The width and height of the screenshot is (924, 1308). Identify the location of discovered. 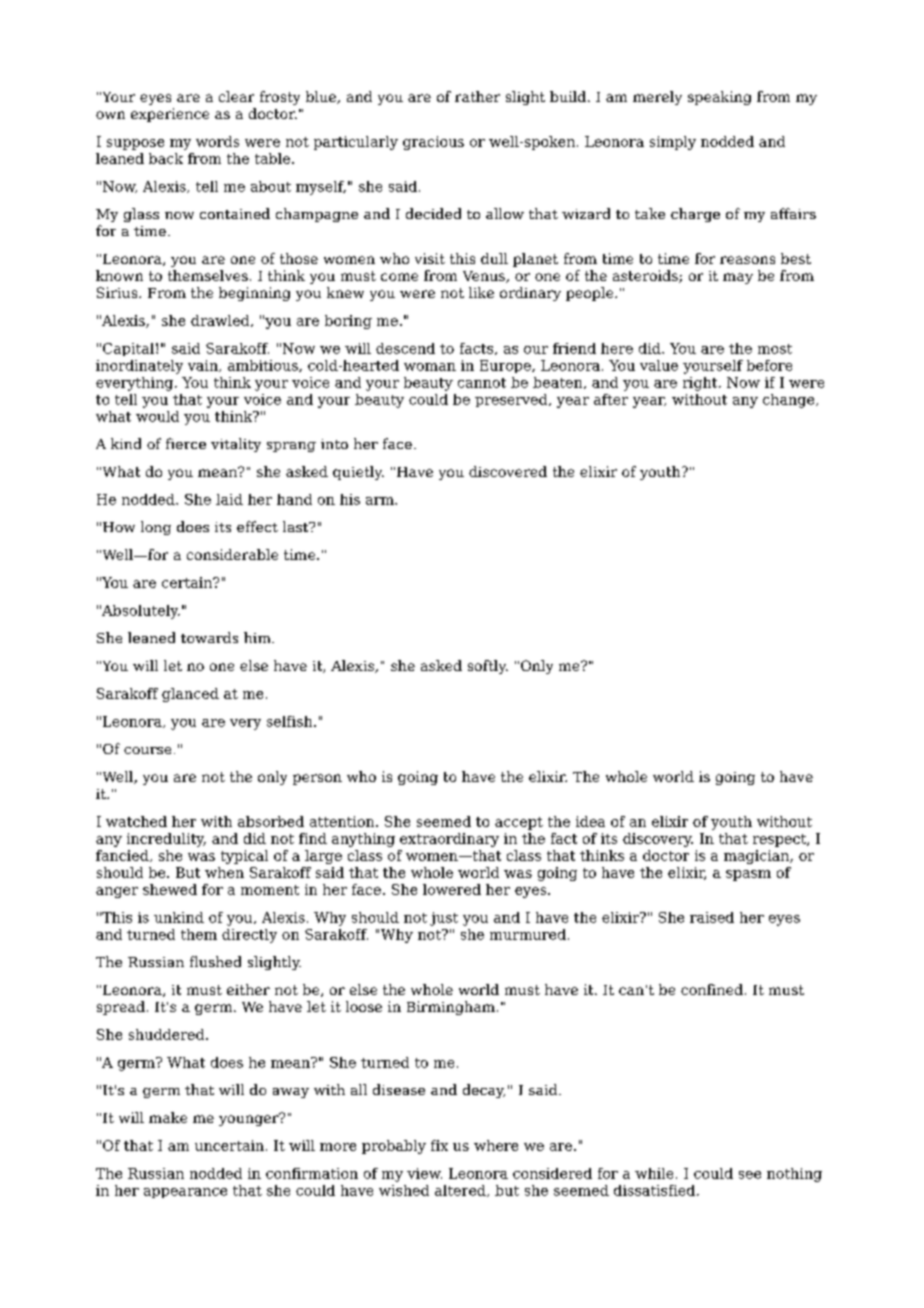
(508, 471).
